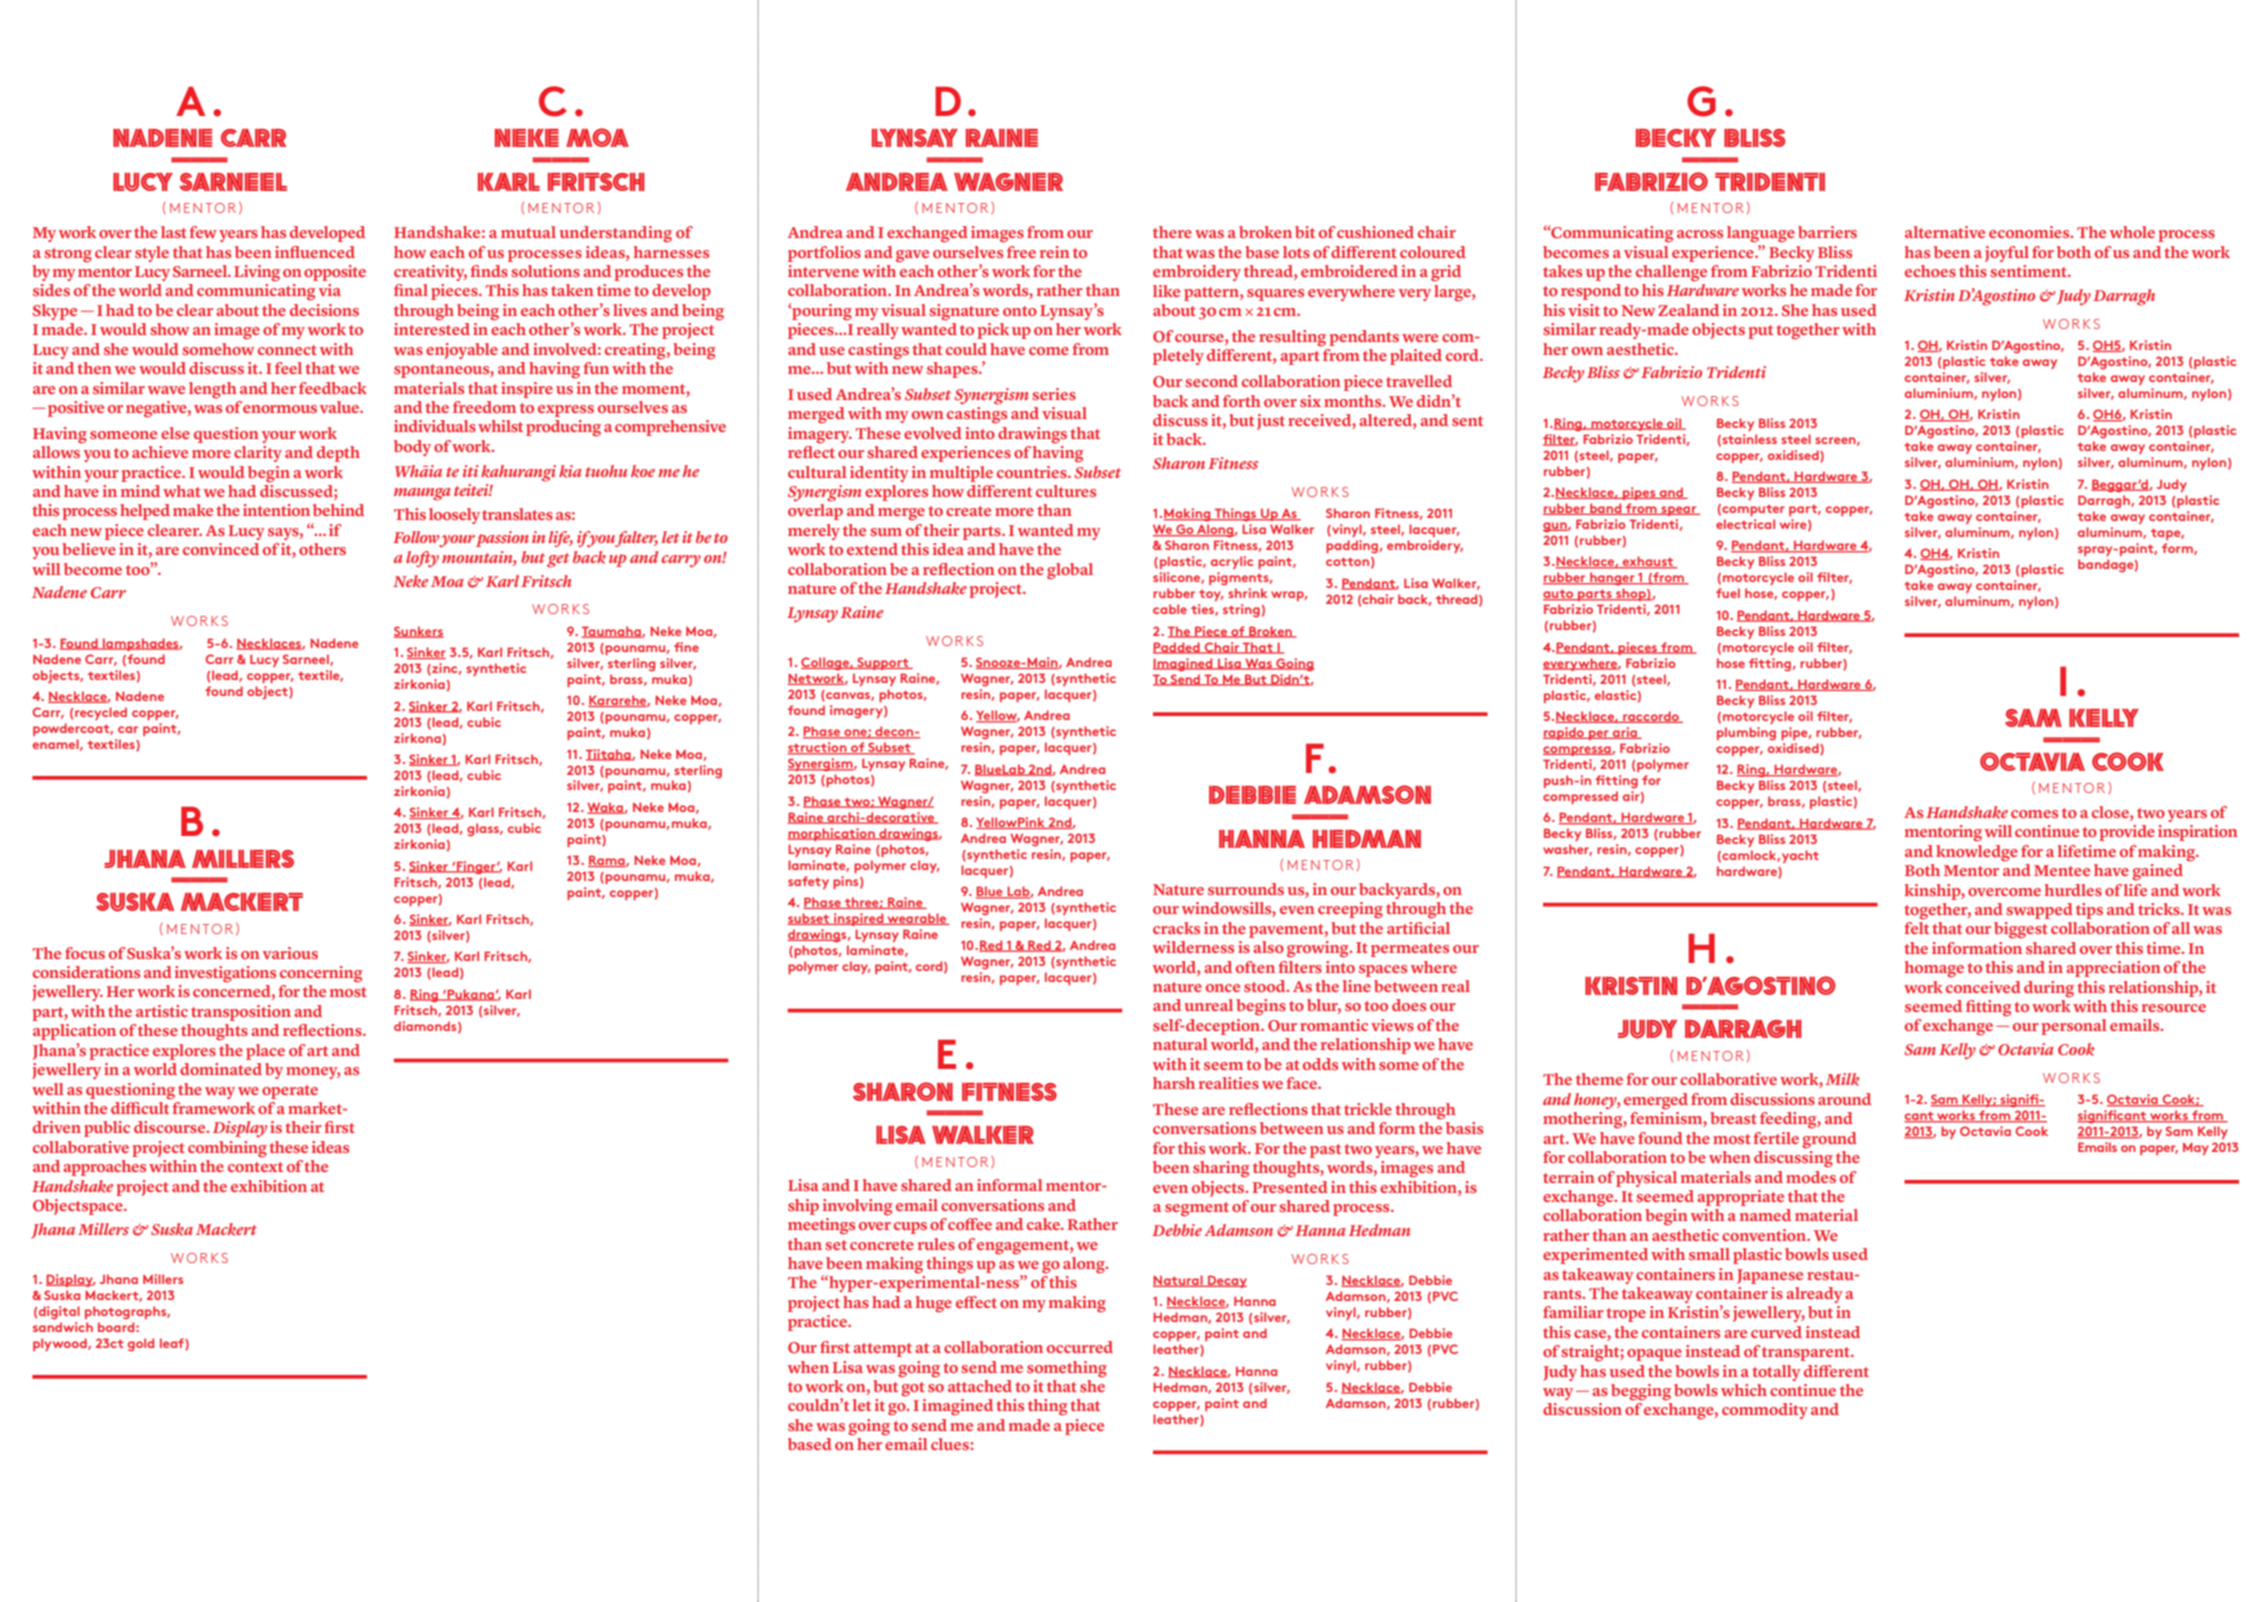  I want to click on rein, so click(1055, 252).
